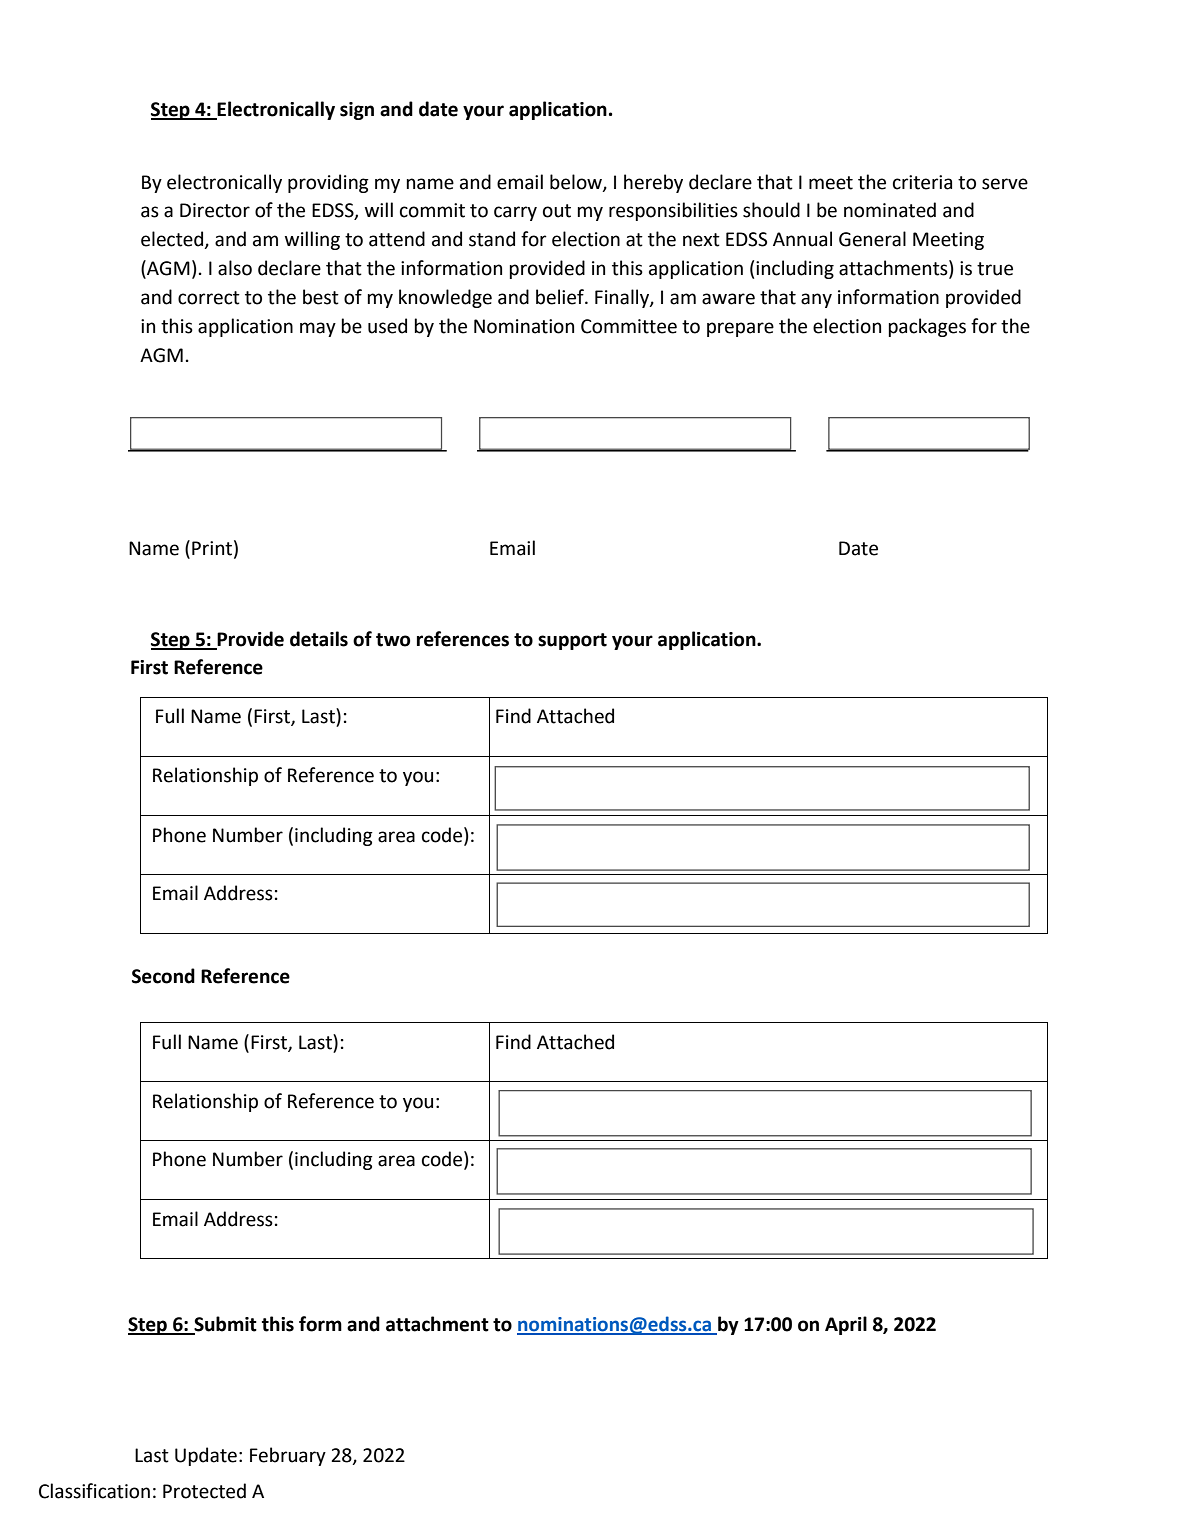 The width and height of the page is (1187, 1536). I want to click on April, so click(846, 1325).
